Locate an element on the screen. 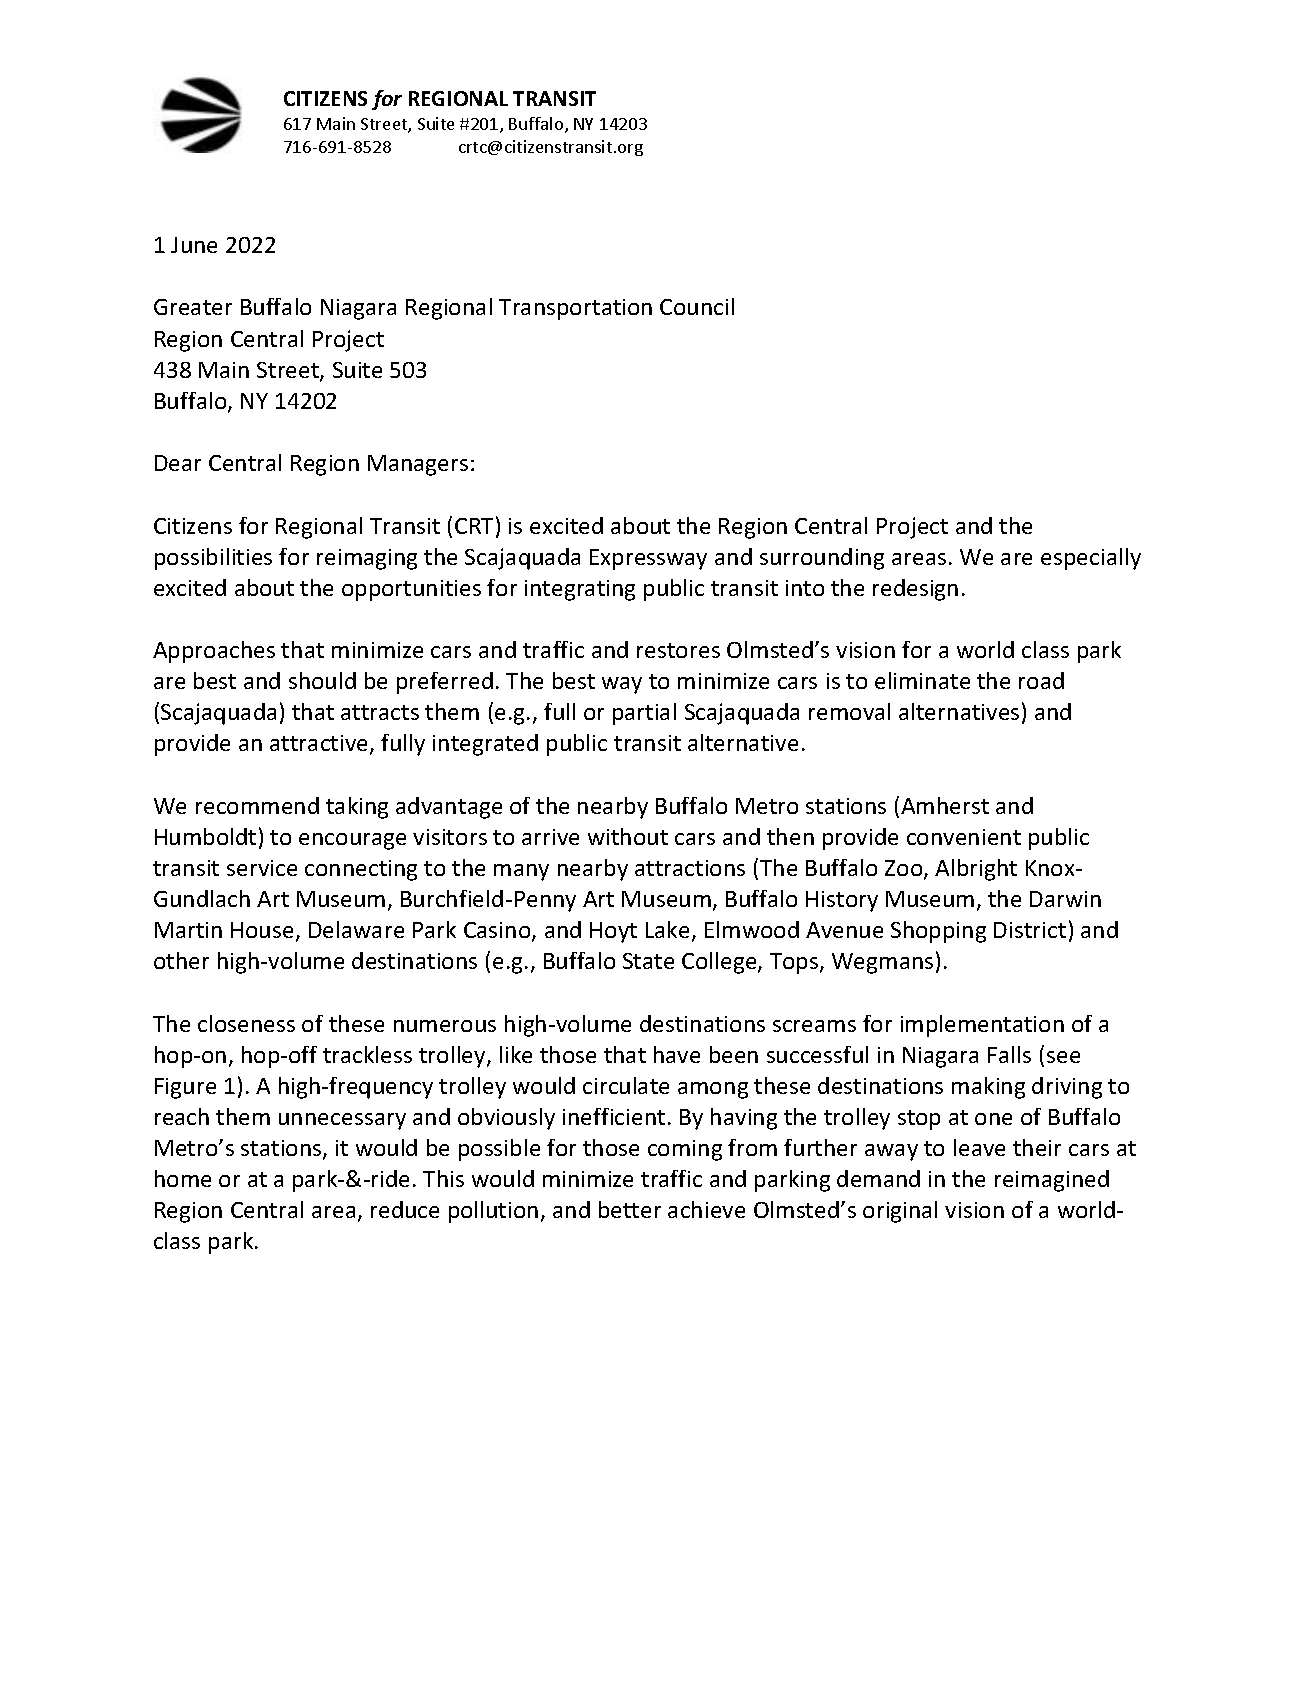 The height and width of the screenshot is (1683, 1301). better is located at coordinates (630, 1209).
